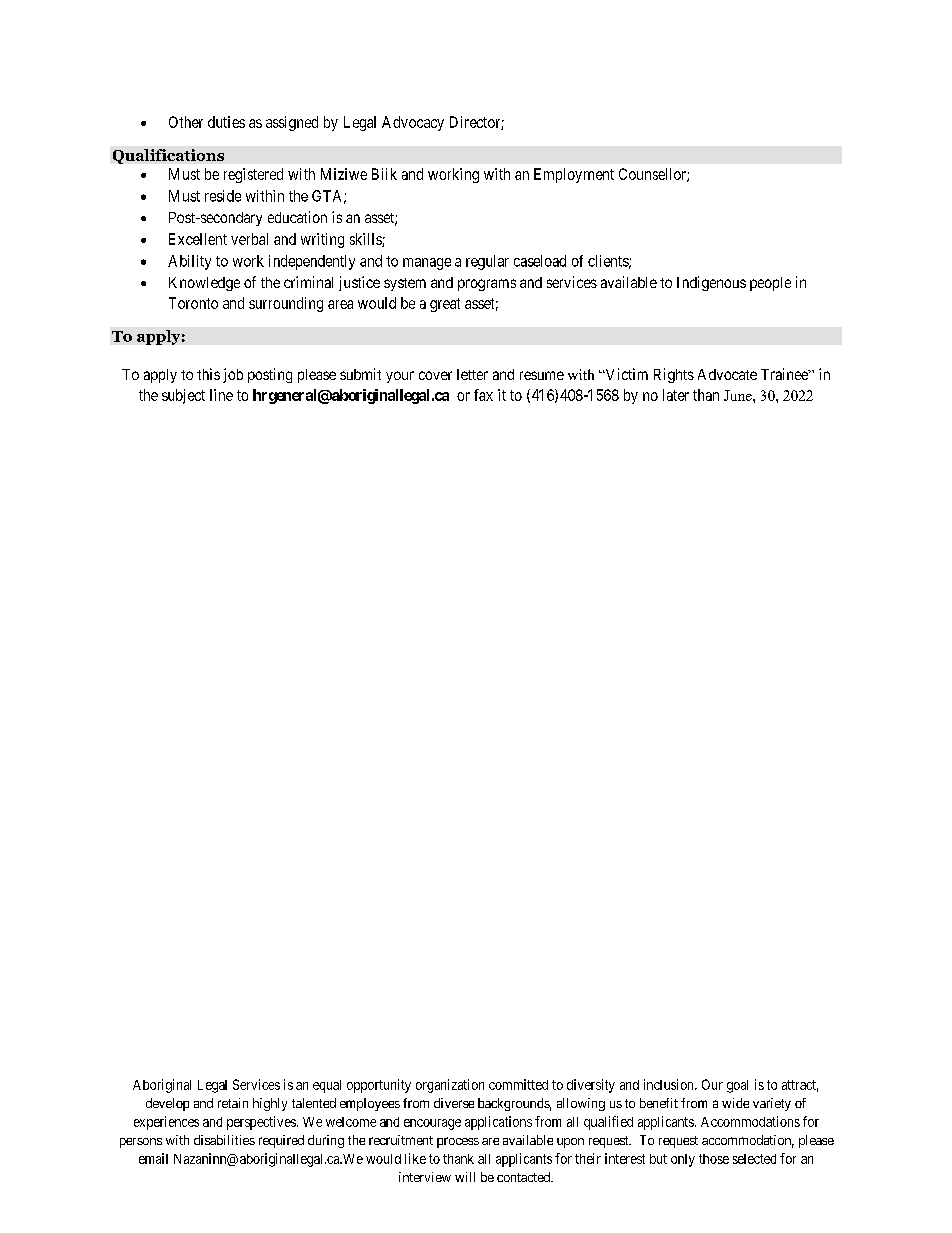 The width and height of the screenshot is (952, 1233). I want to click on goal, so click(737, 1086).
